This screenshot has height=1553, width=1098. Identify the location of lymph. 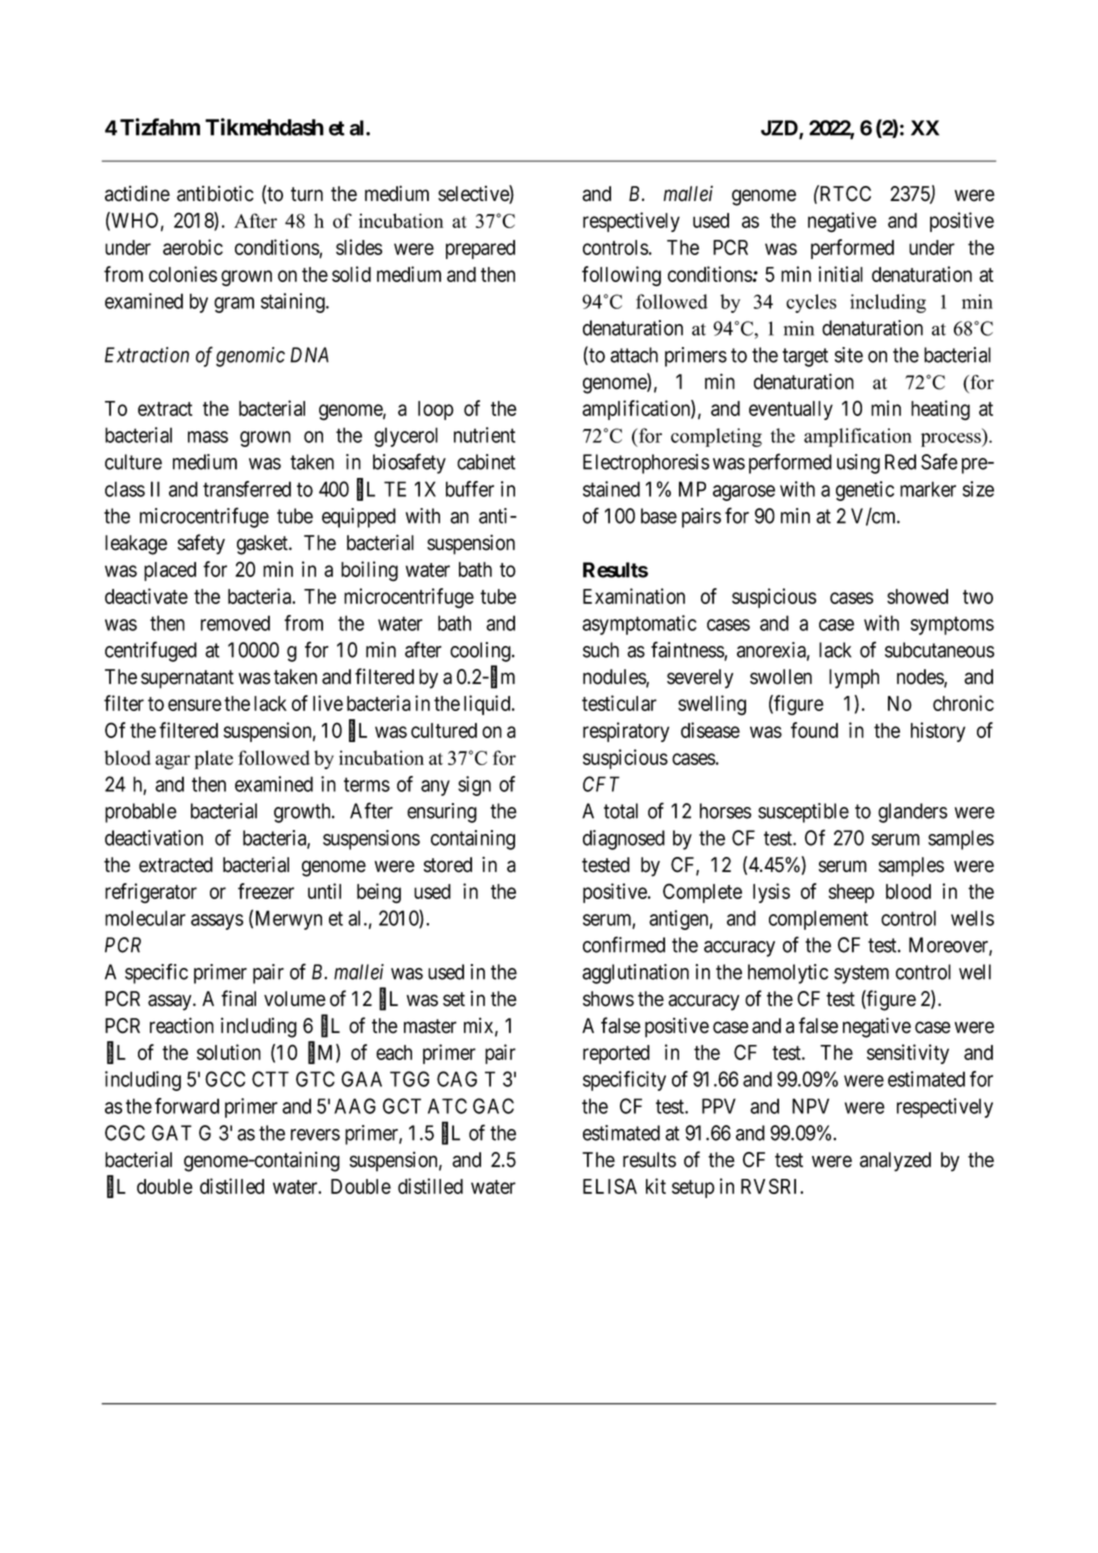
(854, 679).
